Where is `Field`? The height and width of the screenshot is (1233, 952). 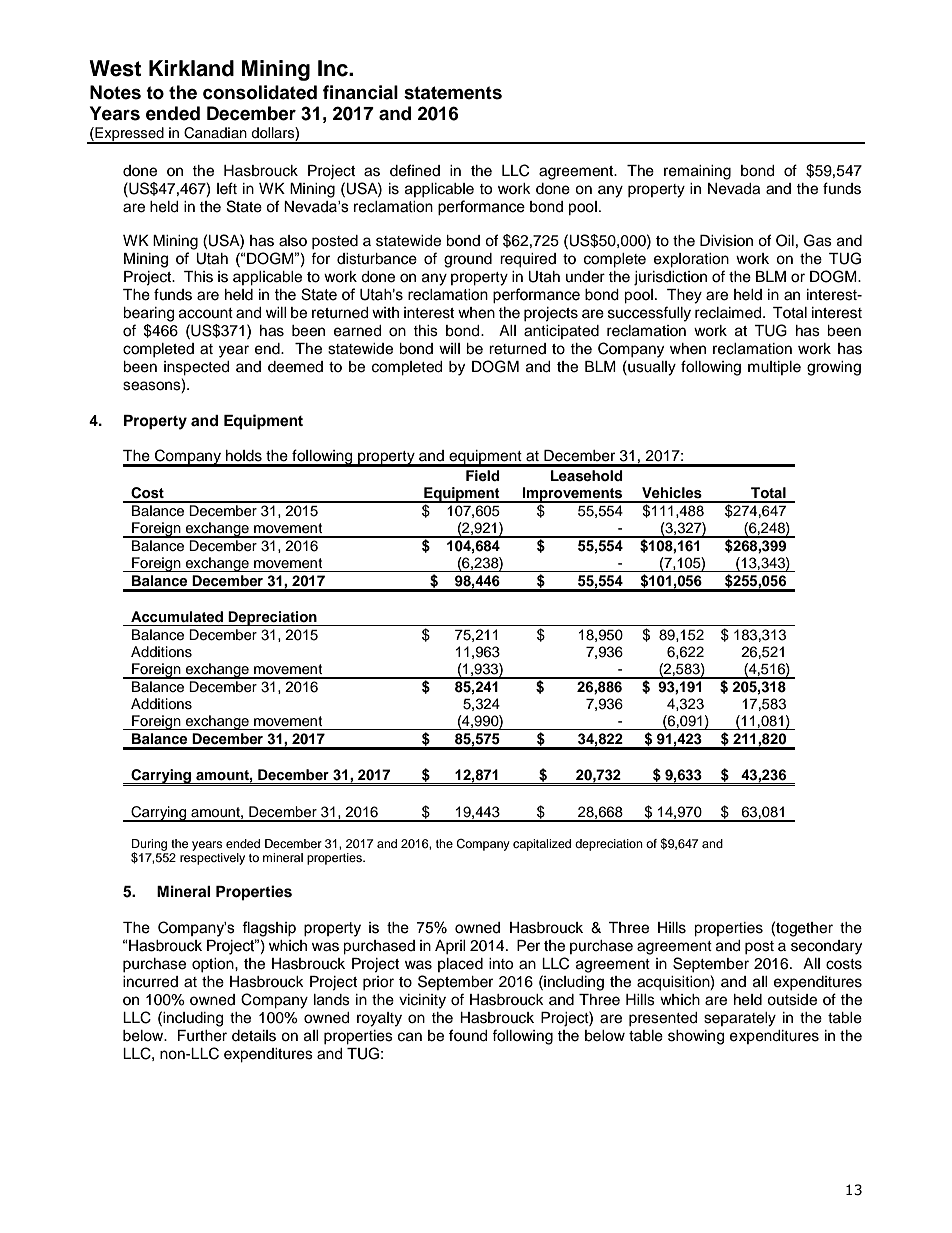
Field is located at coordinates (483, 475).
